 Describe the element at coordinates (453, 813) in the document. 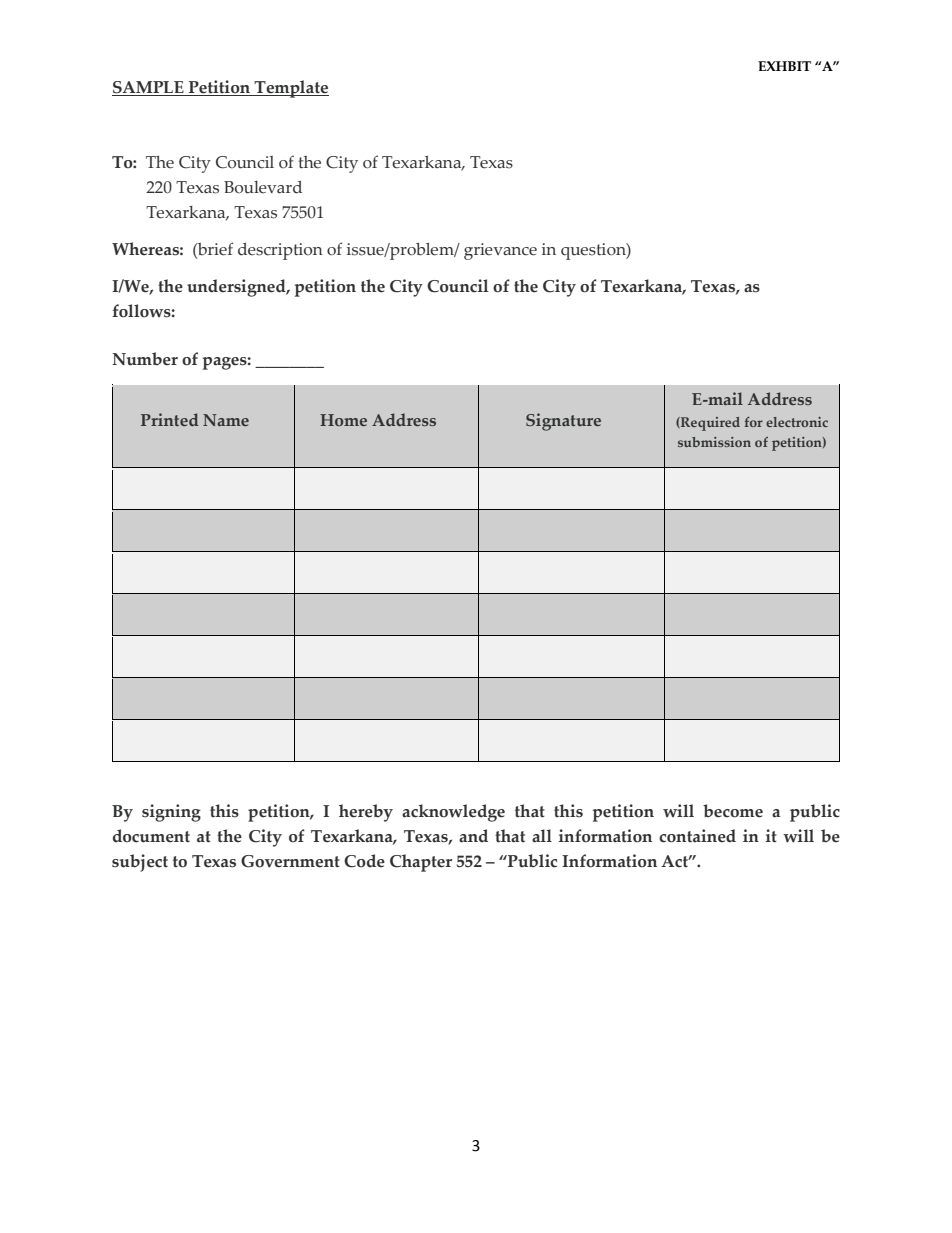

I see `acknowledge` at that location.
